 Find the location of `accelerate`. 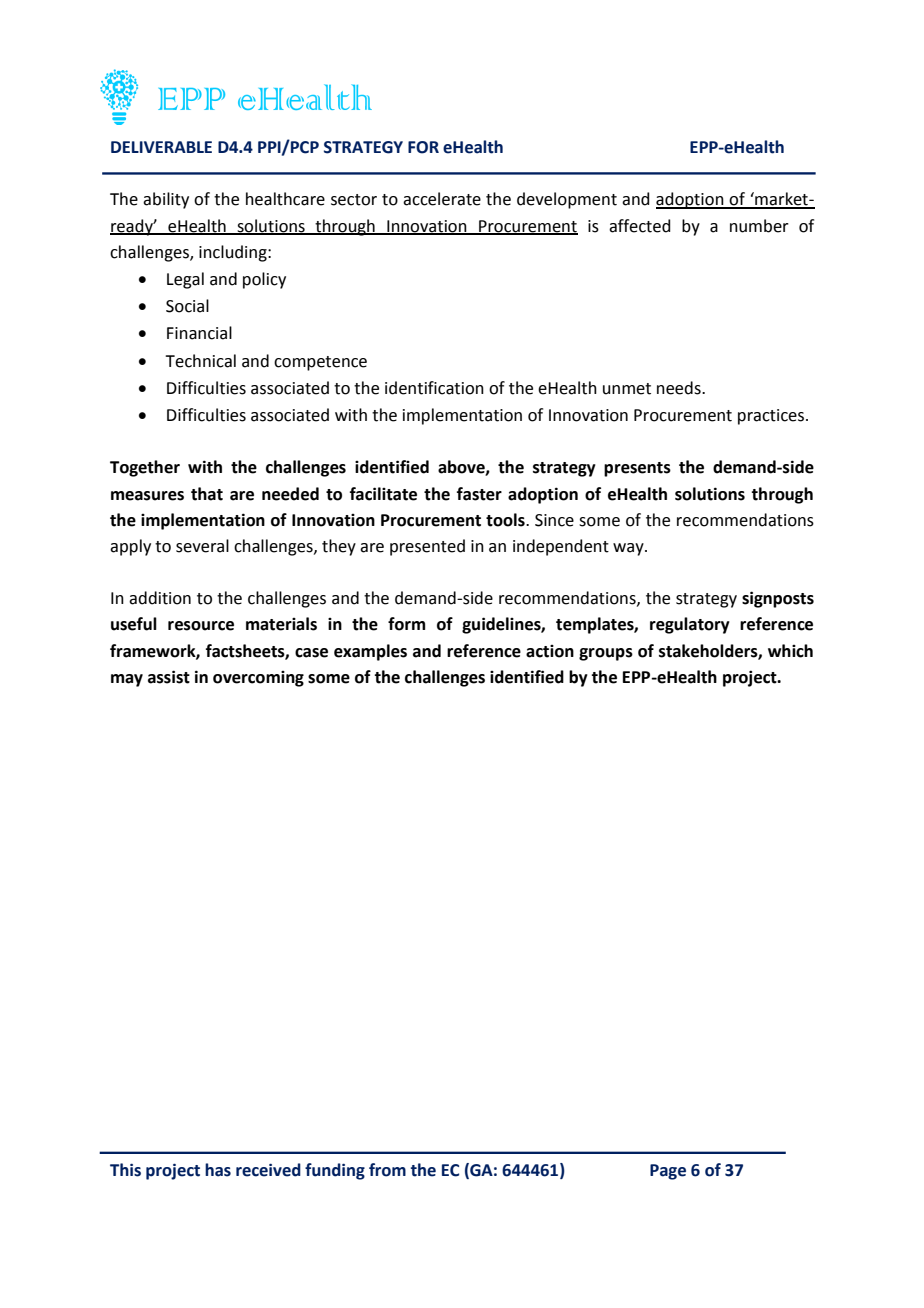

accelerate is located at coordinates (442, 199).
